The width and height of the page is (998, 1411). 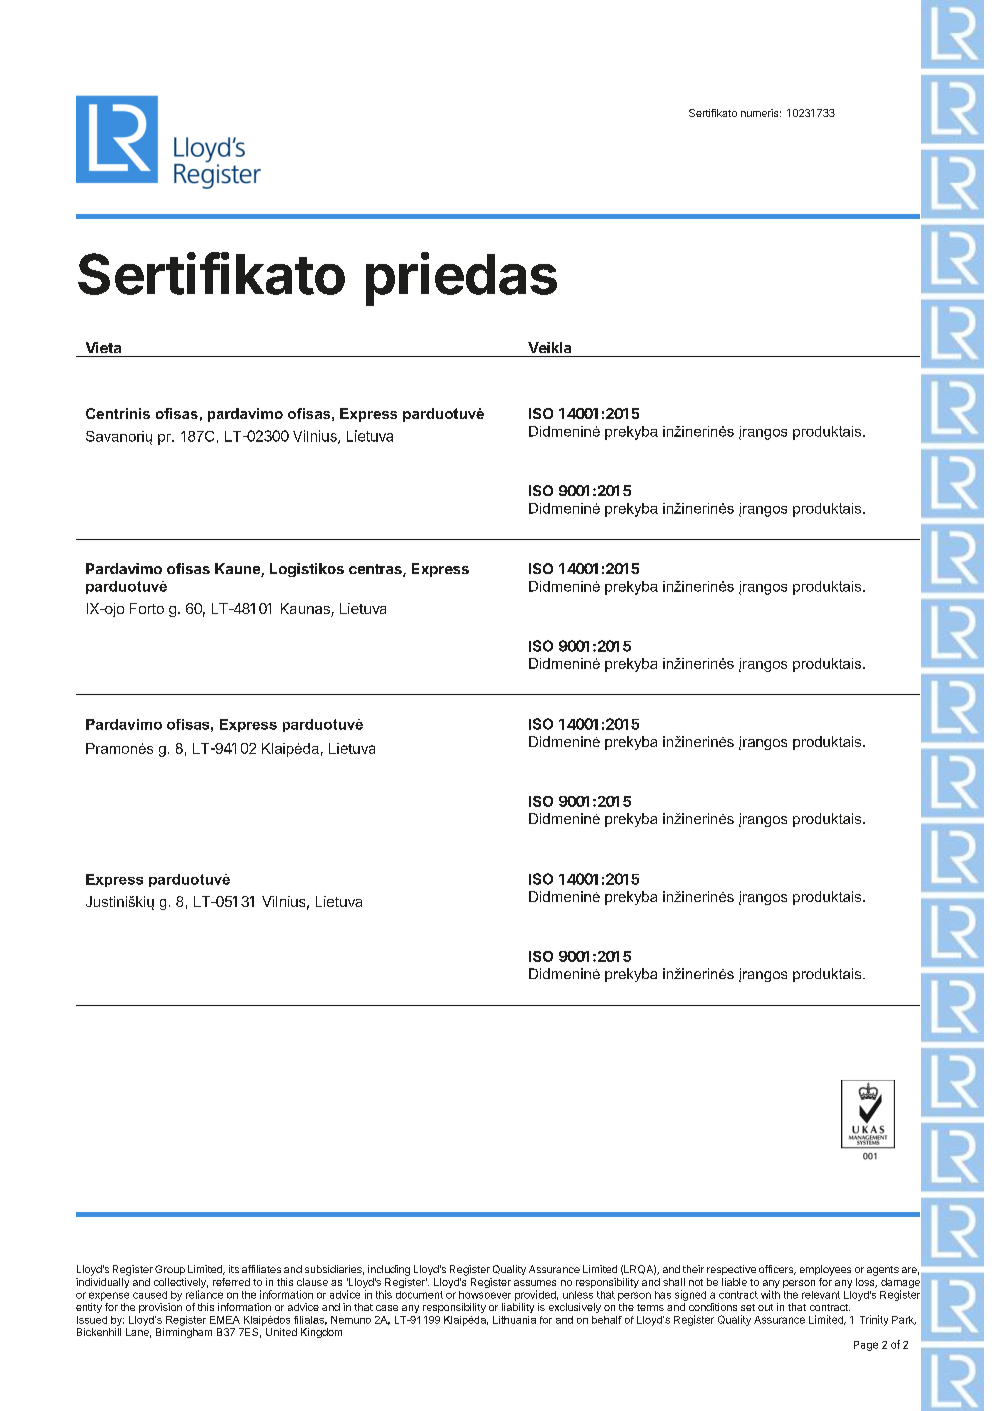 I want to click on Lithuania, so click(x=514, y=1320).
